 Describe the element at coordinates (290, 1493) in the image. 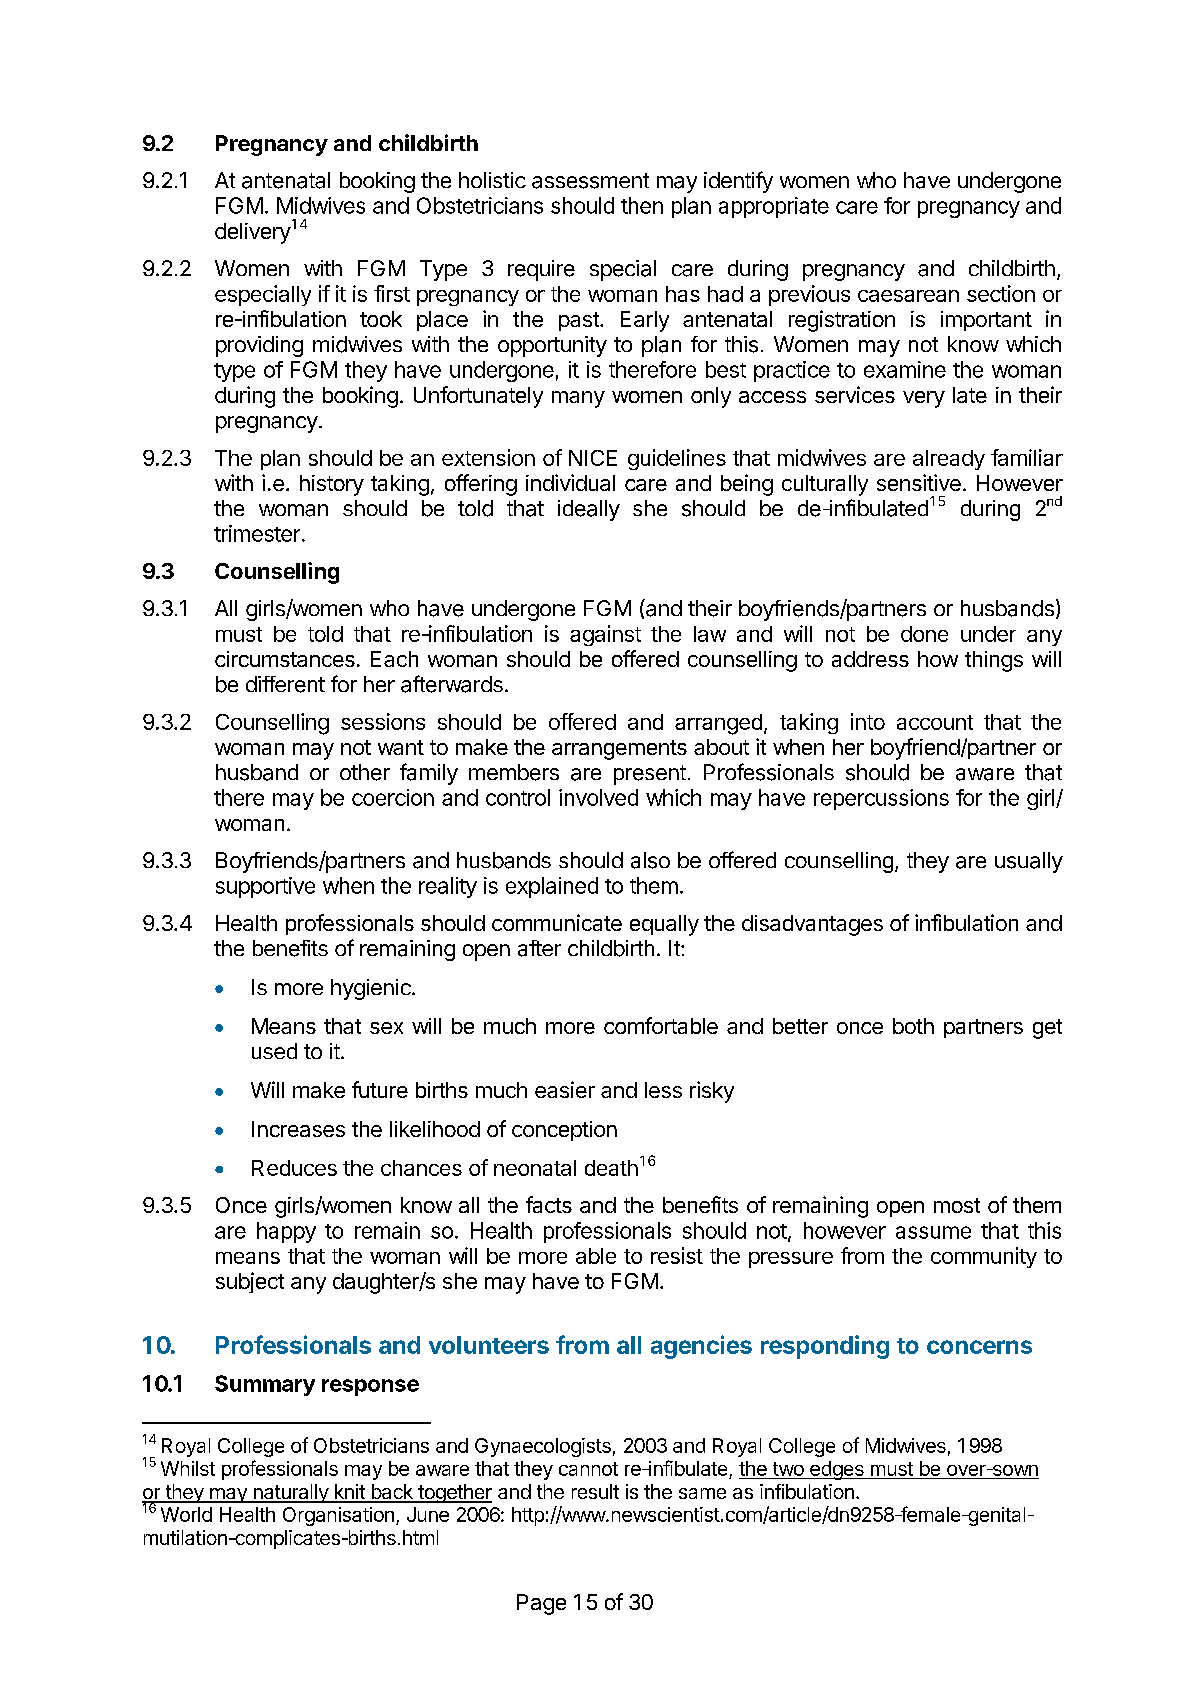

I see `naturally` at that location.
